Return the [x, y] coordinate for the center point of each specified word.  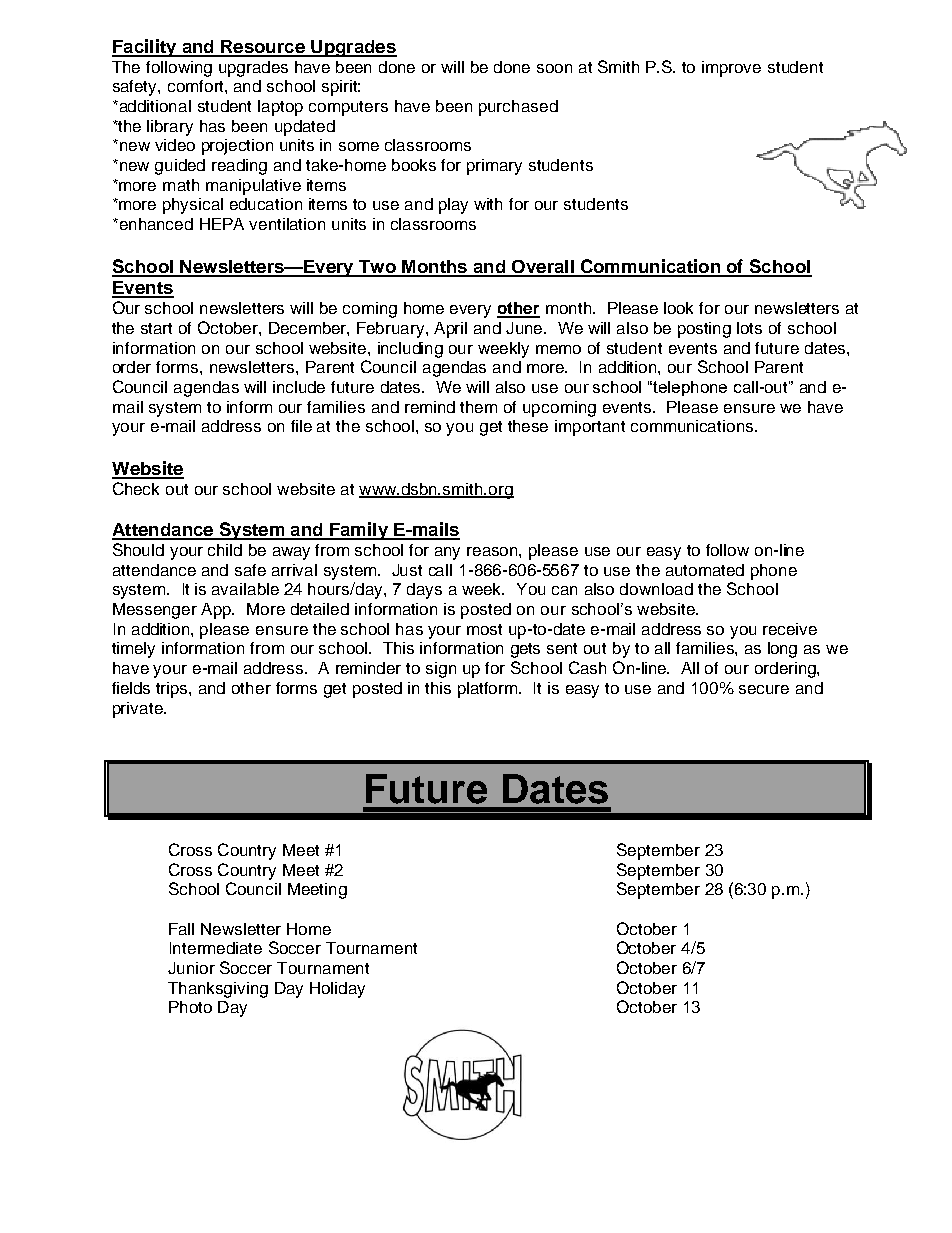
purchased [518, 108]
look [678, 308]
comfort [197, 86]
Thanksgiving [218, 990]
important [590, 428]
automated [705, 570]
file [301, 426]
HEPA [222, 224]
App [217, 611]
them [478, 407]
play [453, 206]
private [139, 710]
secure [764, 689]
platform [489, 690]
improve [731, 69]
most [484, 629]
